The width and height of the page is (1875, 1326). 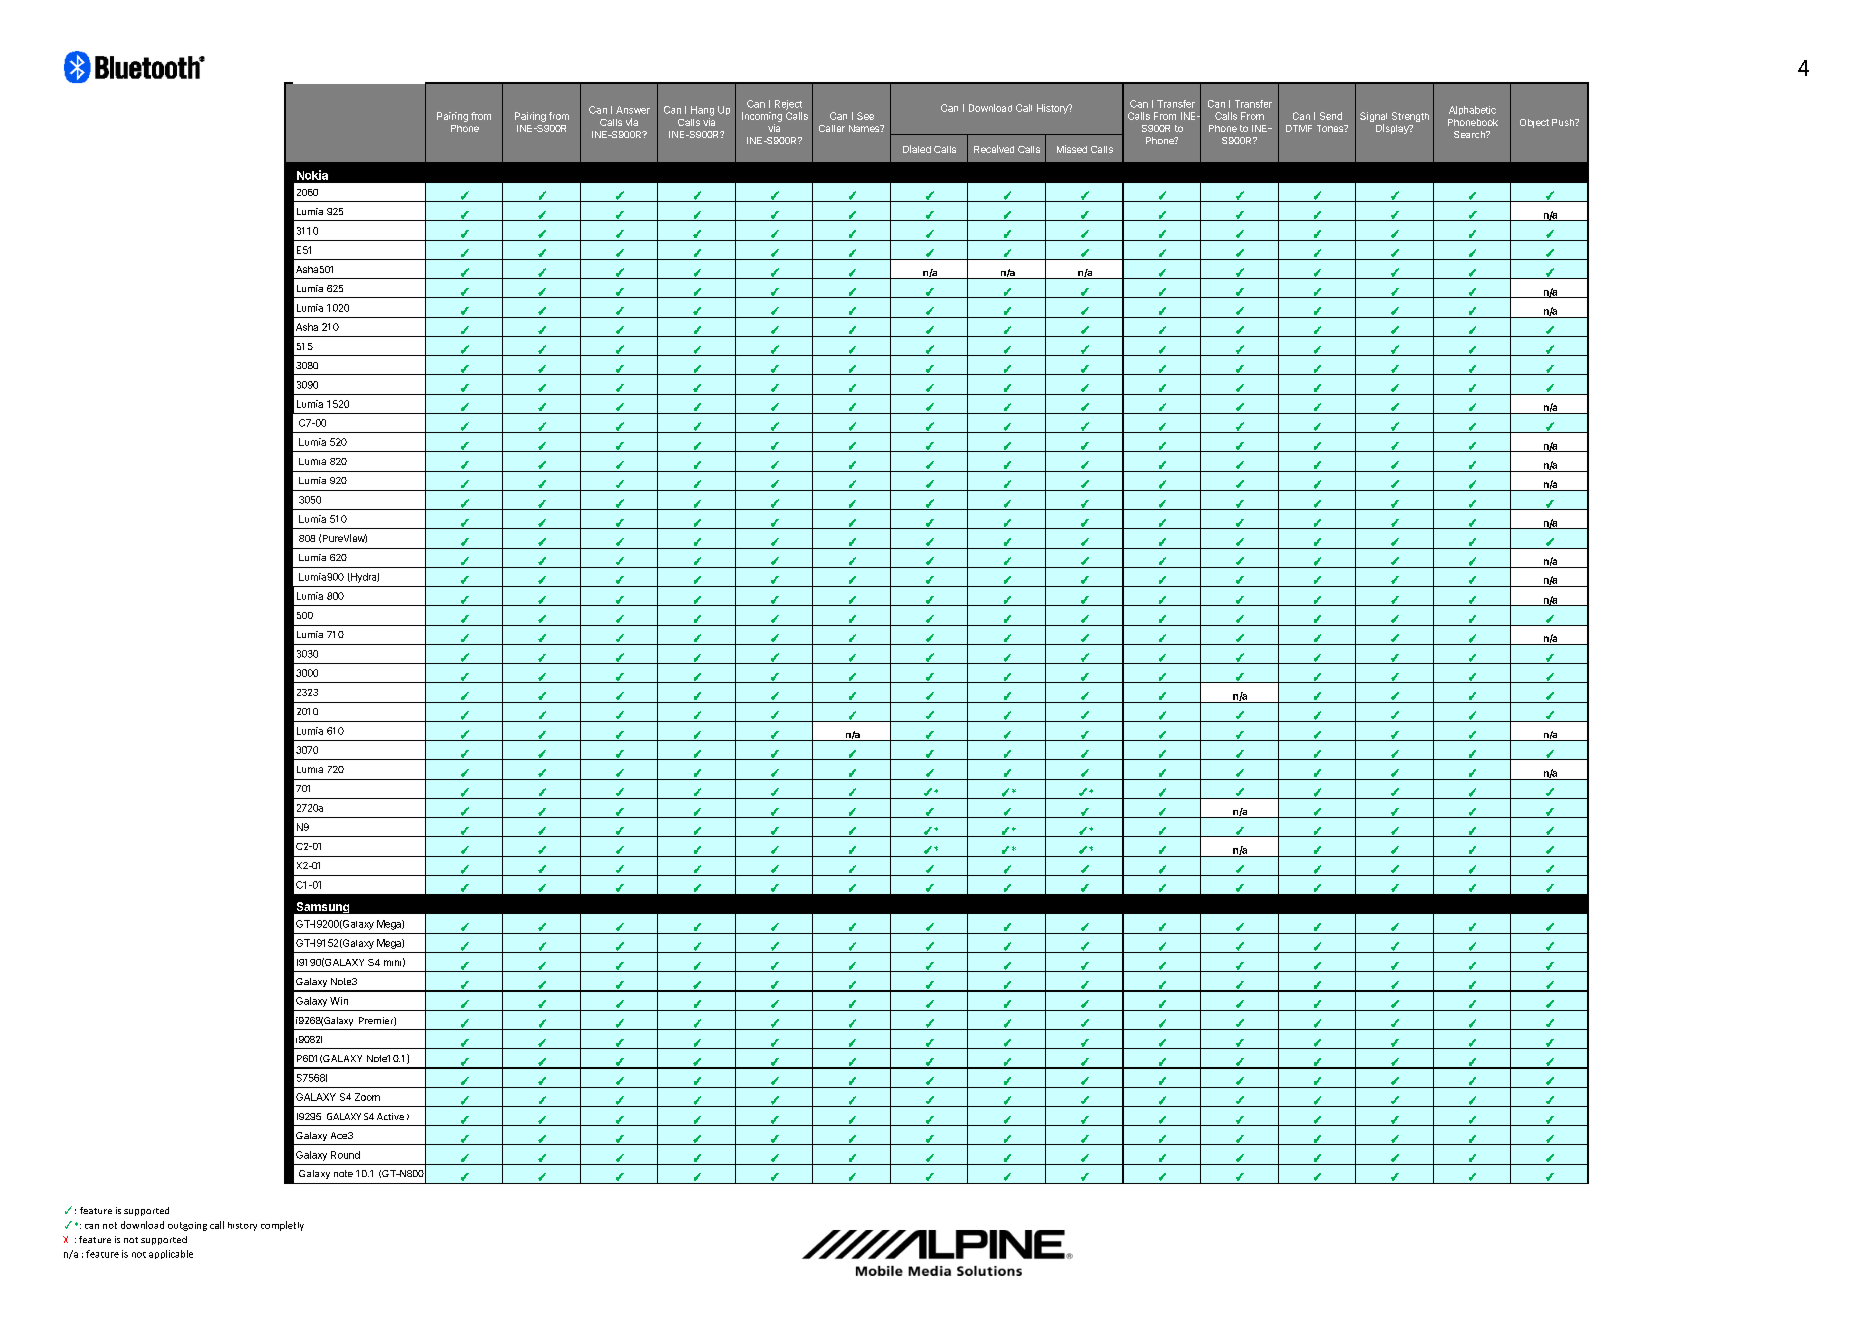 What do you see at coordinates (917, 149) in the page?
I see `Dialed` at bounding box center [917, 149].
